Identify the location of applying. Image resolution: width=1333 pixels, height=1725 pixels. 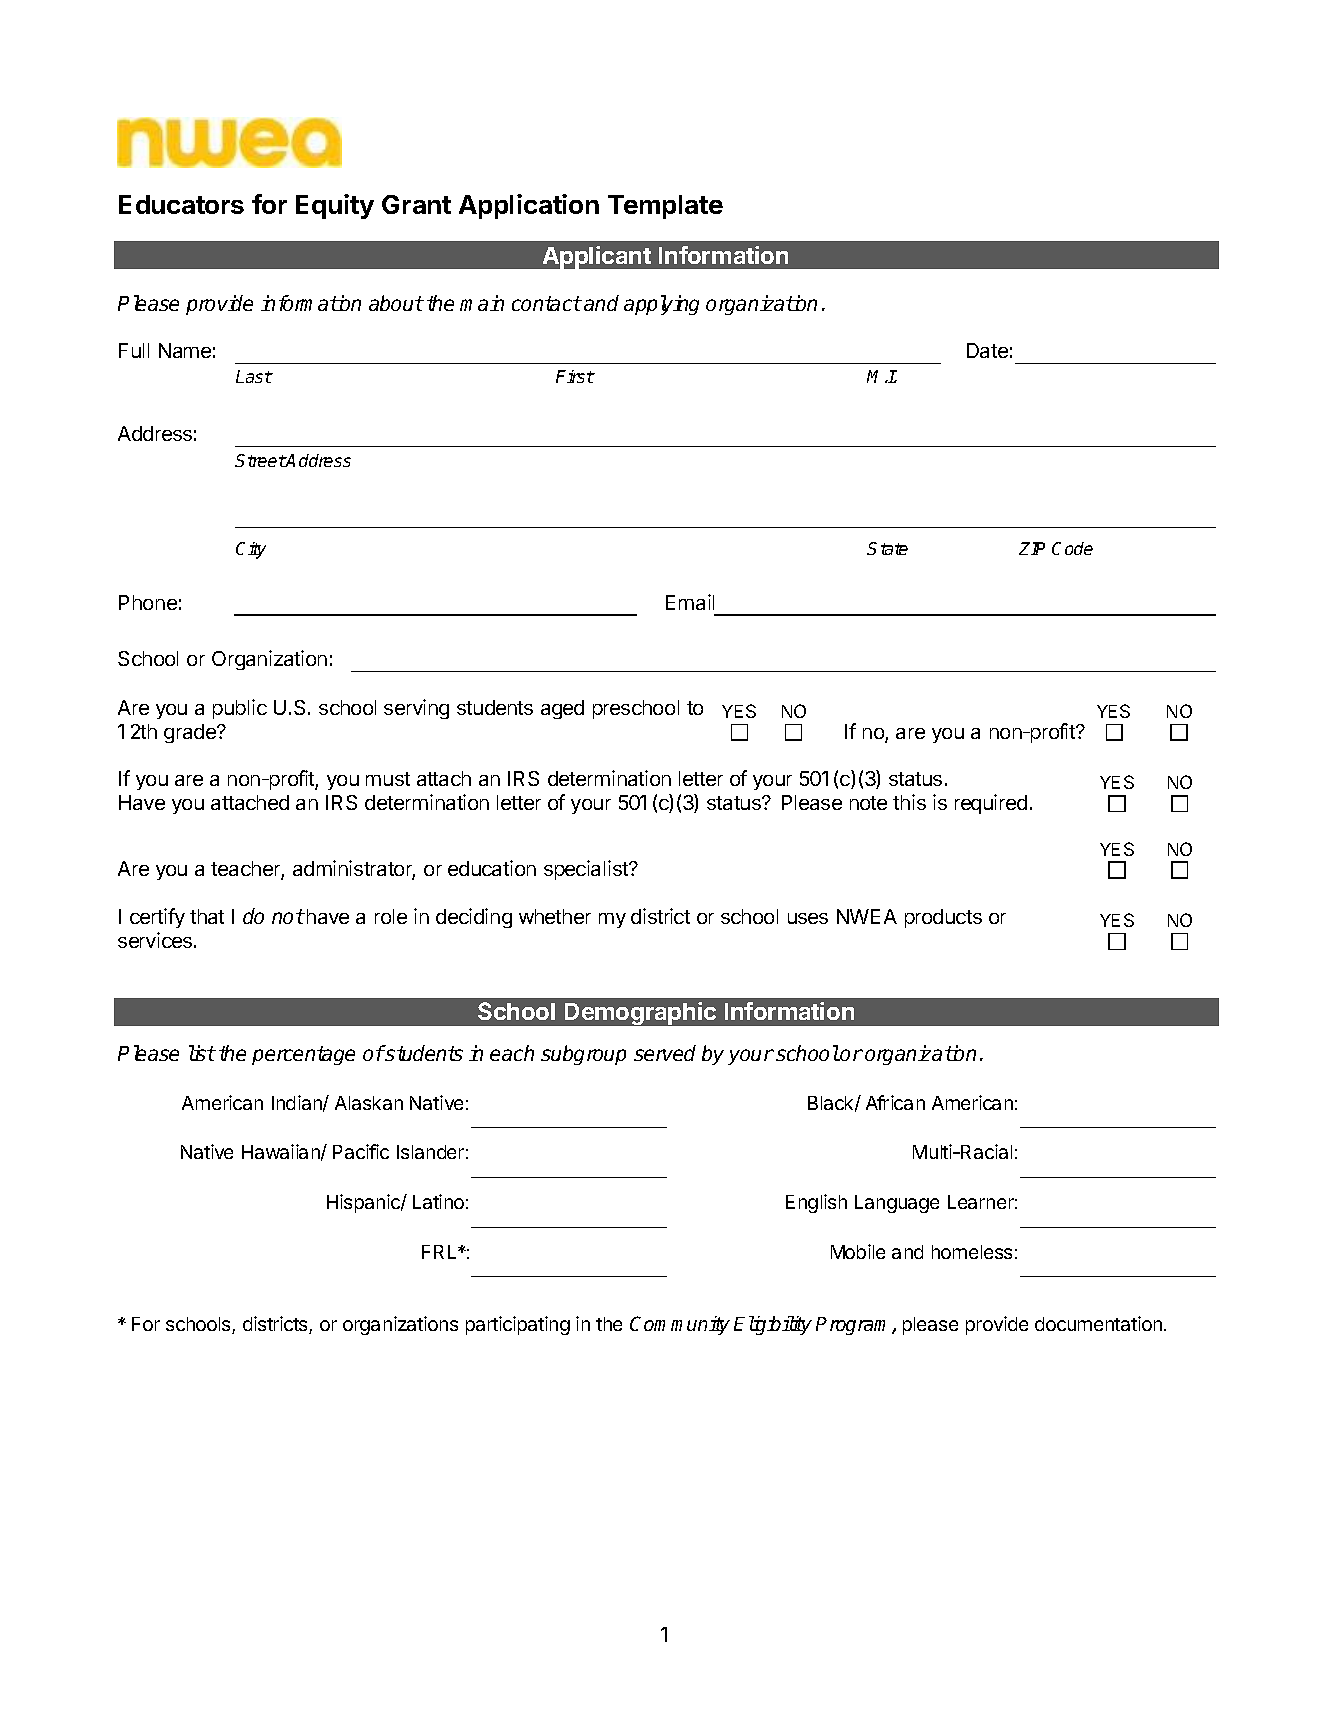
(661, 305).
